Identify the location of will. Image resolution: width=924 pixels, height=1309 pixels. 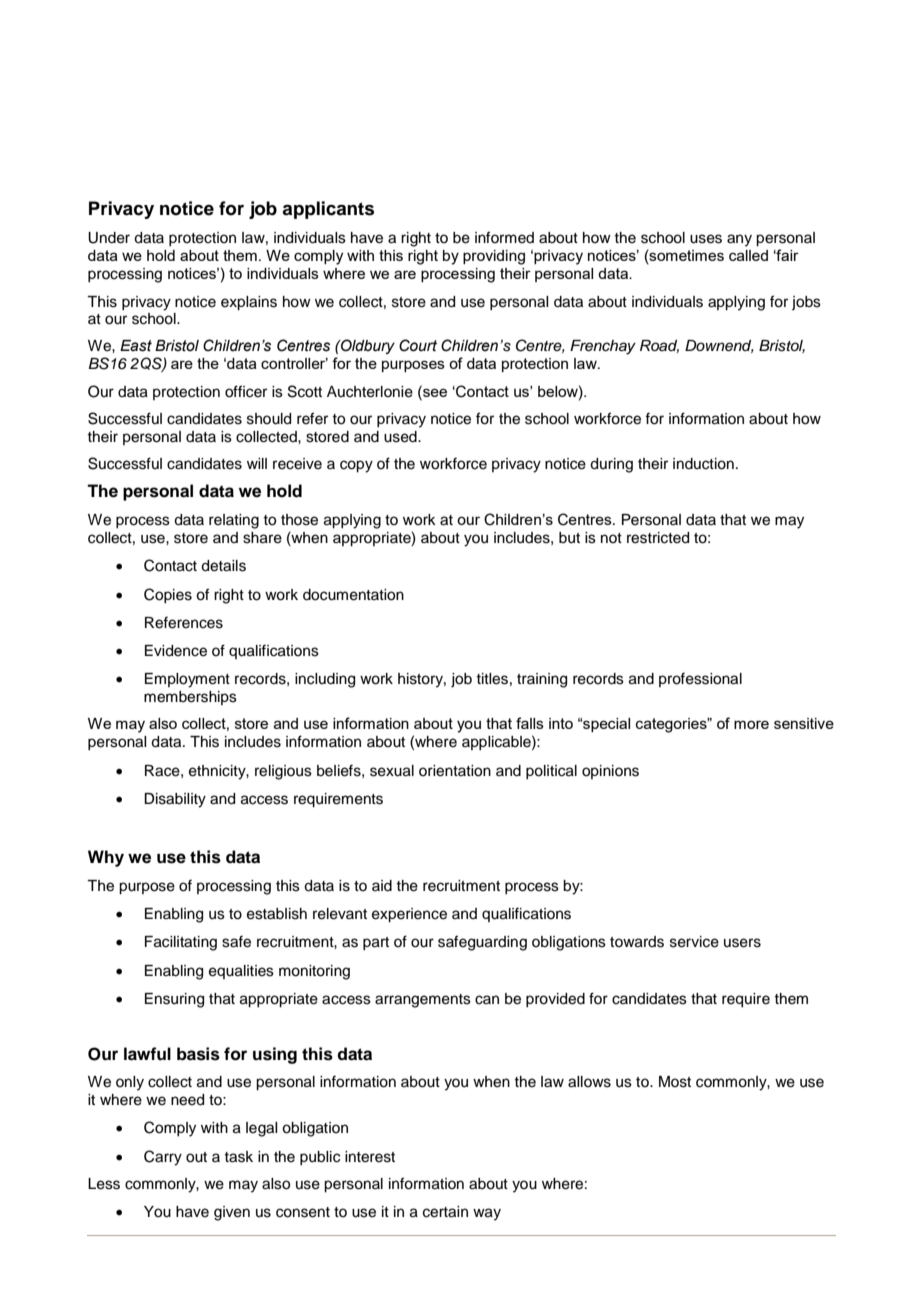
(257, 463).
